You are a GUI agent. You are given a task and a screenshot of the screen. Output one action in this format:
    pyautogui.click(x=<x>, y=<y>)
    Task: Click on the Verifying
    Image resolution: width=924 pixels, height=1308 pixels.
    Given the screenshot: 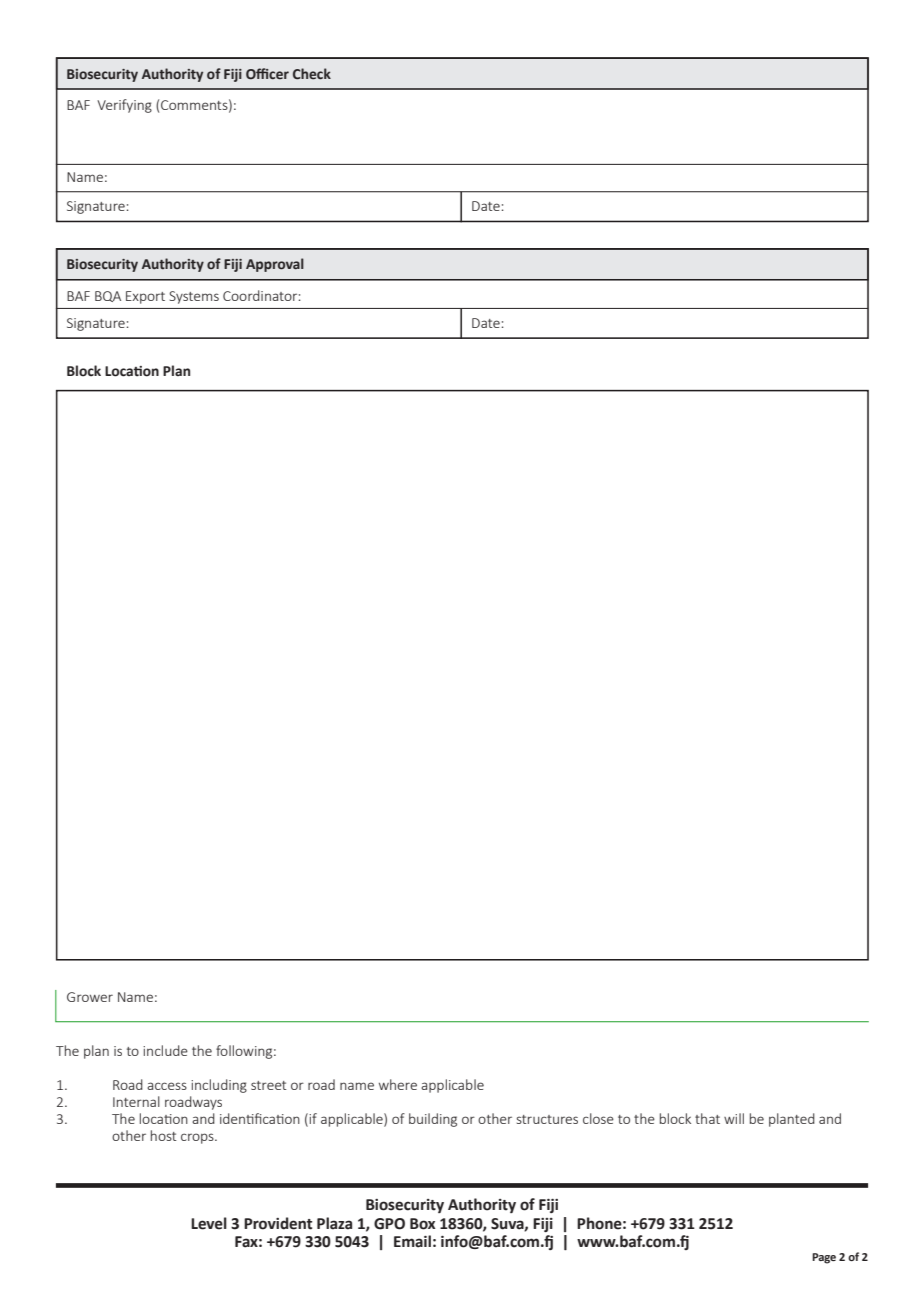 What is the action you would take?
    pyautogui.click(x=124, y=106)
